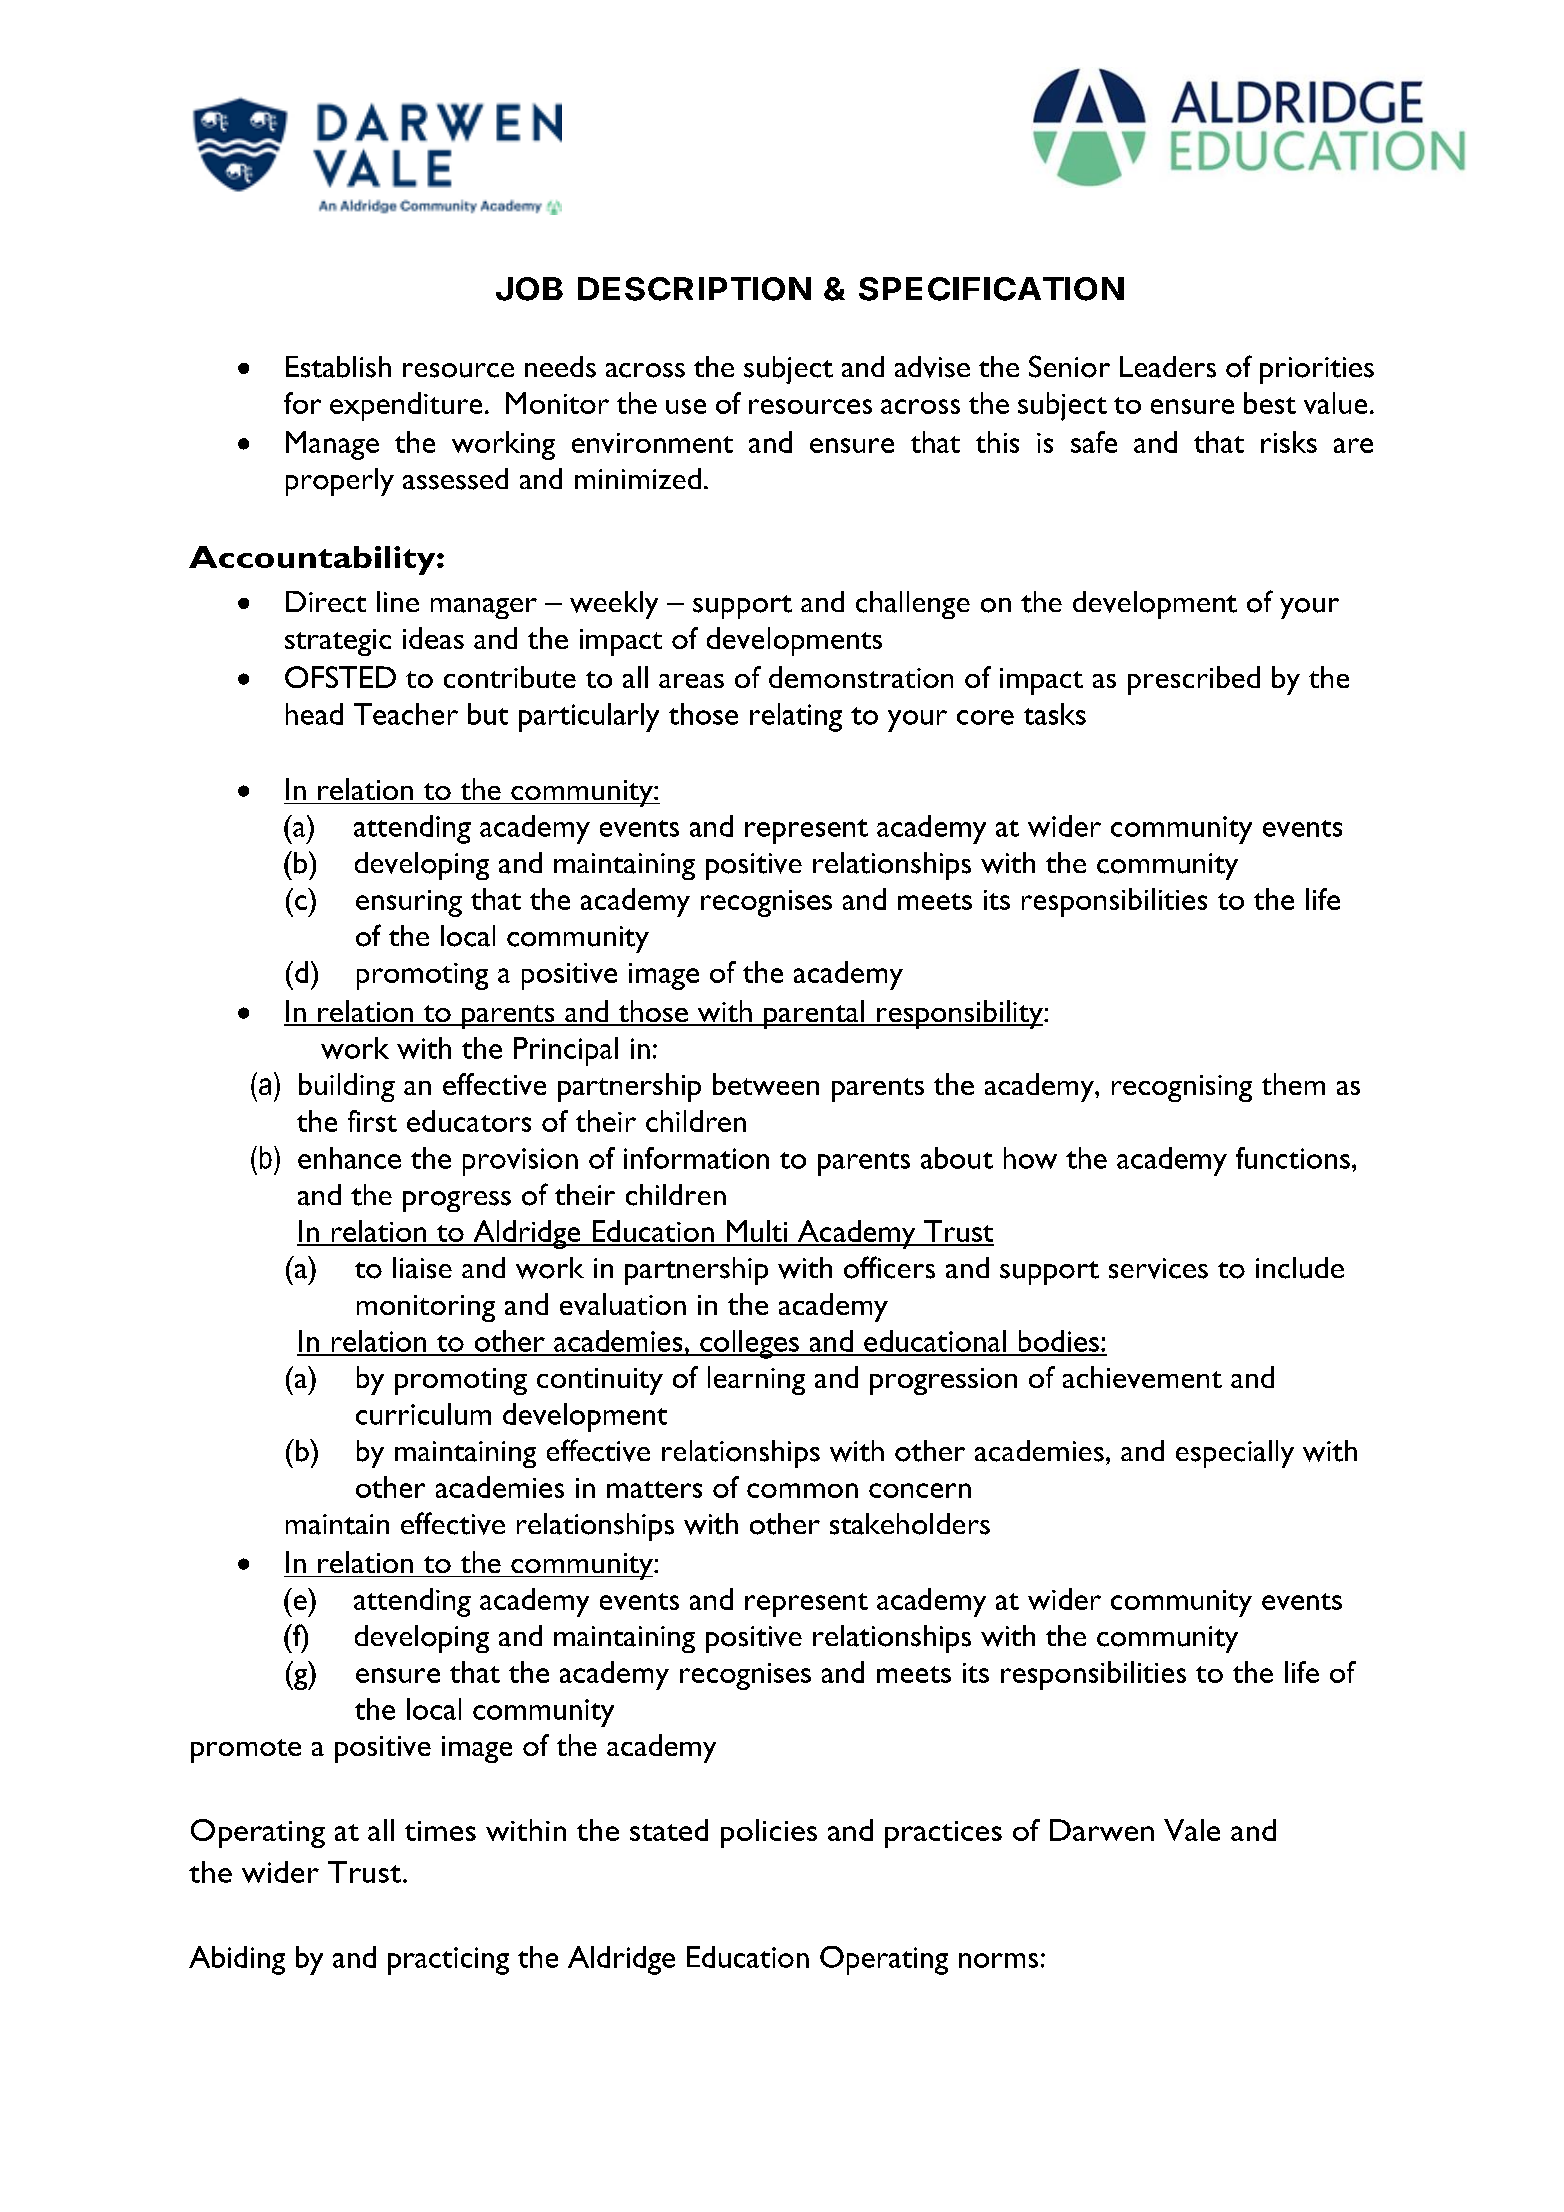 This screenshot has height=2212, width=1564. I want to click on curriculum, so click(423, 1414).
